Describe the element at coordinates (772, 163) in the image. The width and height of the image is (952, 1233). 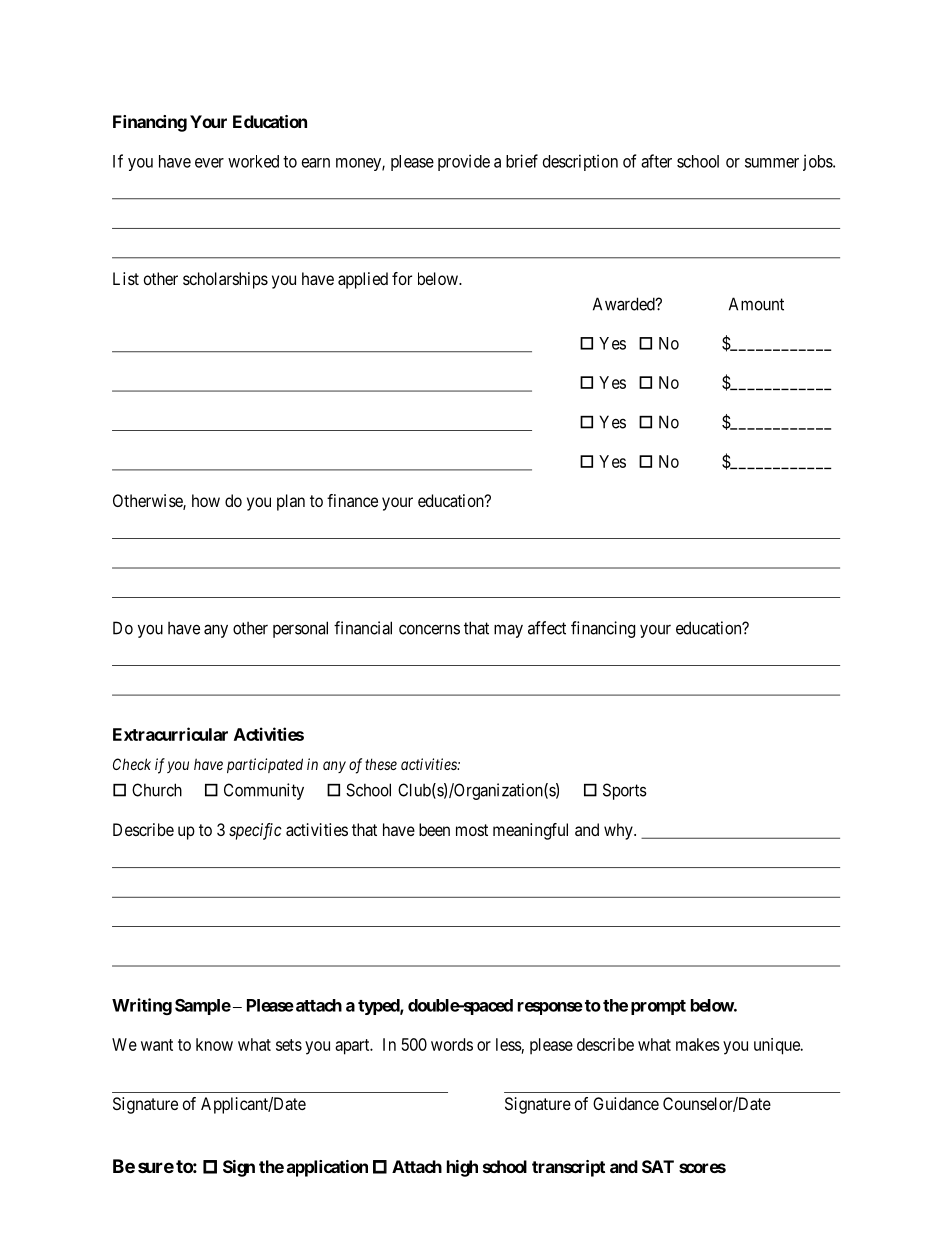
I see `summer` at that location.
